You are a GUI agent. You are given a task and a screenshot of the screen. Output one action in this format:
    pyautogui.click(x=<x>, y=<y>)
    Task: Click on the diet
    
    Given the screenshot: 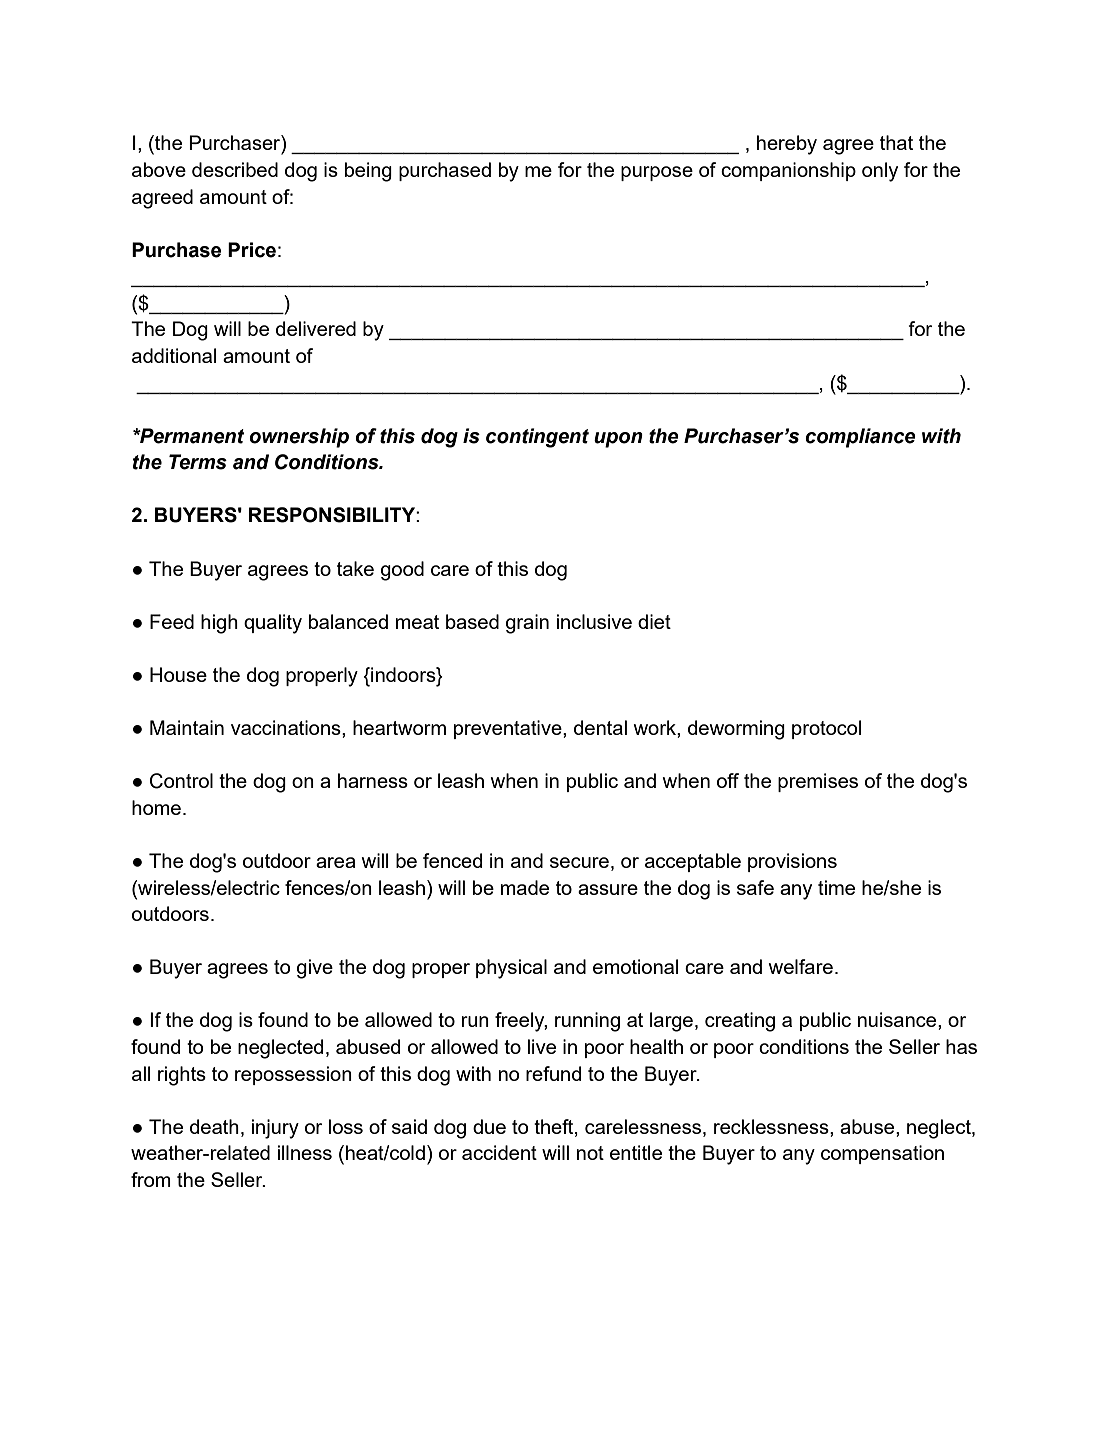 What is the action you would take?
    pyautogui.click(x=654, y=621)
